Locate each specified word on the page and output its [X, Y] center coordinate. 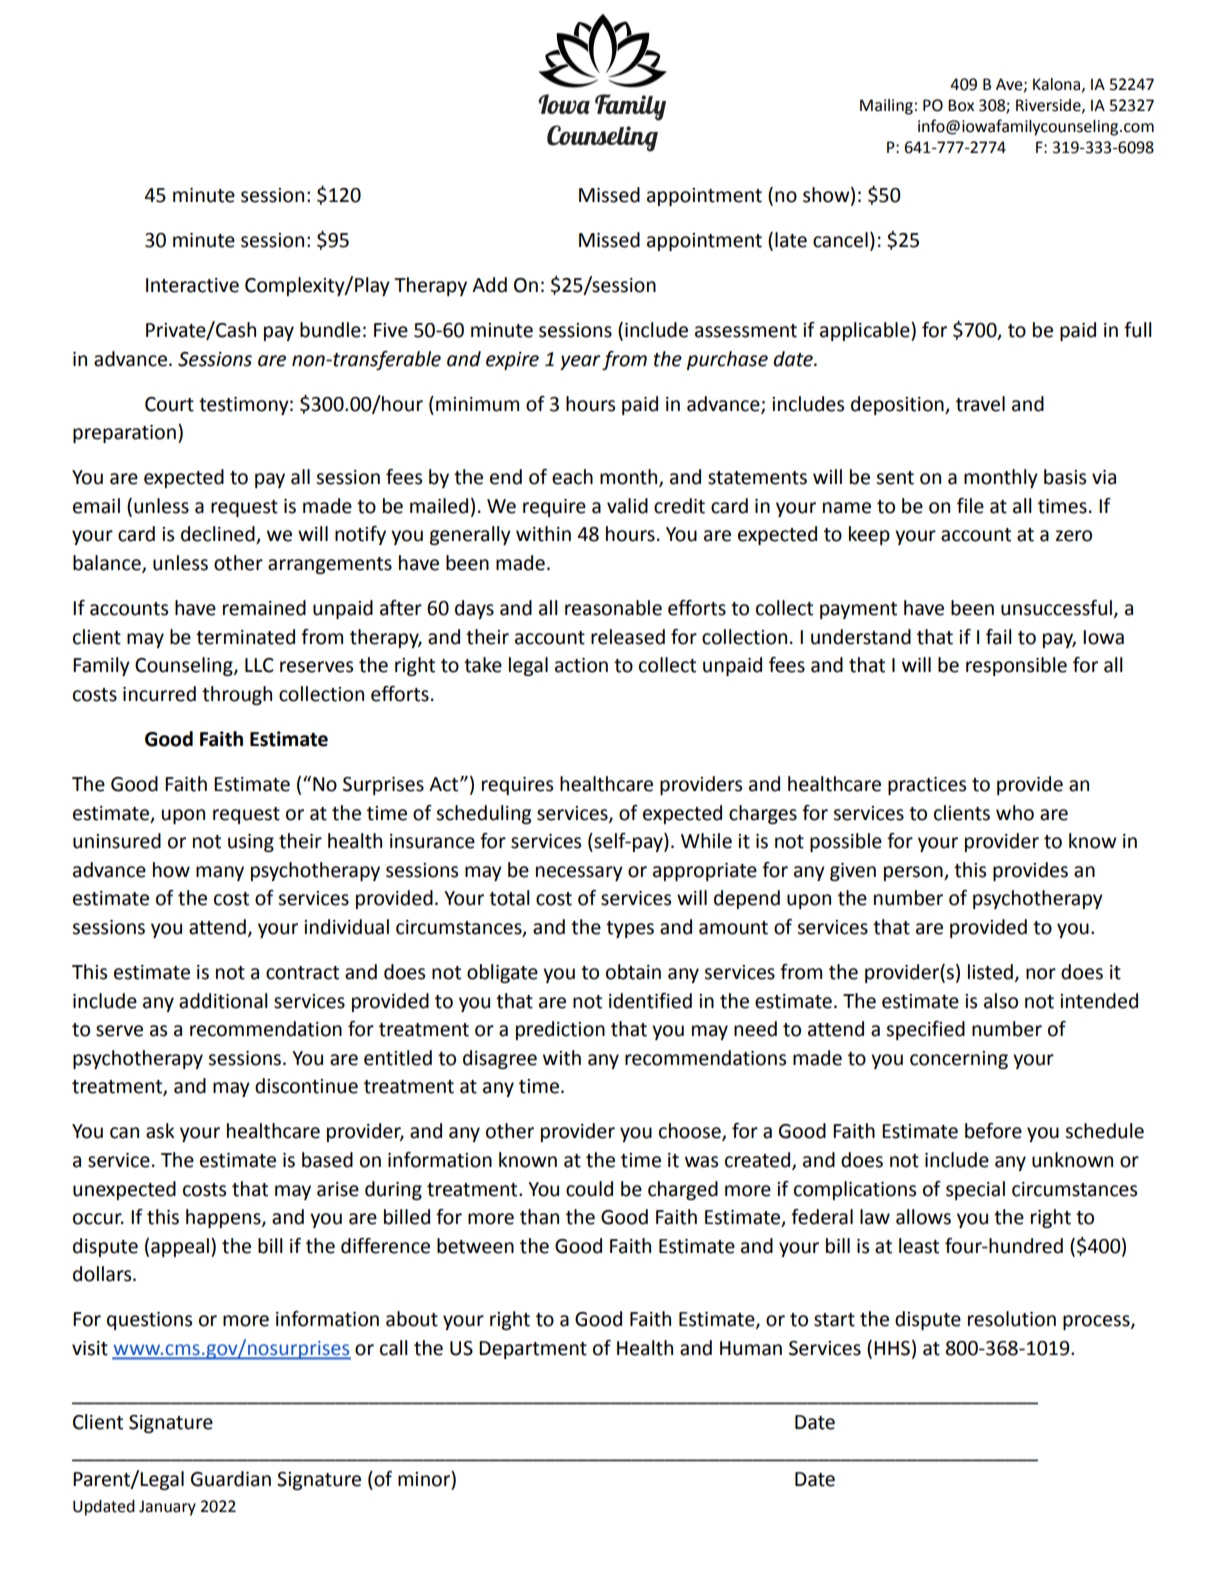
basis [1065, 477]
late [791, 240]
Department [533, 1350]
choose [691, 1132]
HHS [892, 1348]
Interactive [192, 285]
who [1015, 813]
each [572, 477]
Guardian [231, 1479]
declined [219, 535]
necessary [579, 873]
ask [160, 1131]
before [993, 1131]
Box [961, 105]
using [251, 843]
